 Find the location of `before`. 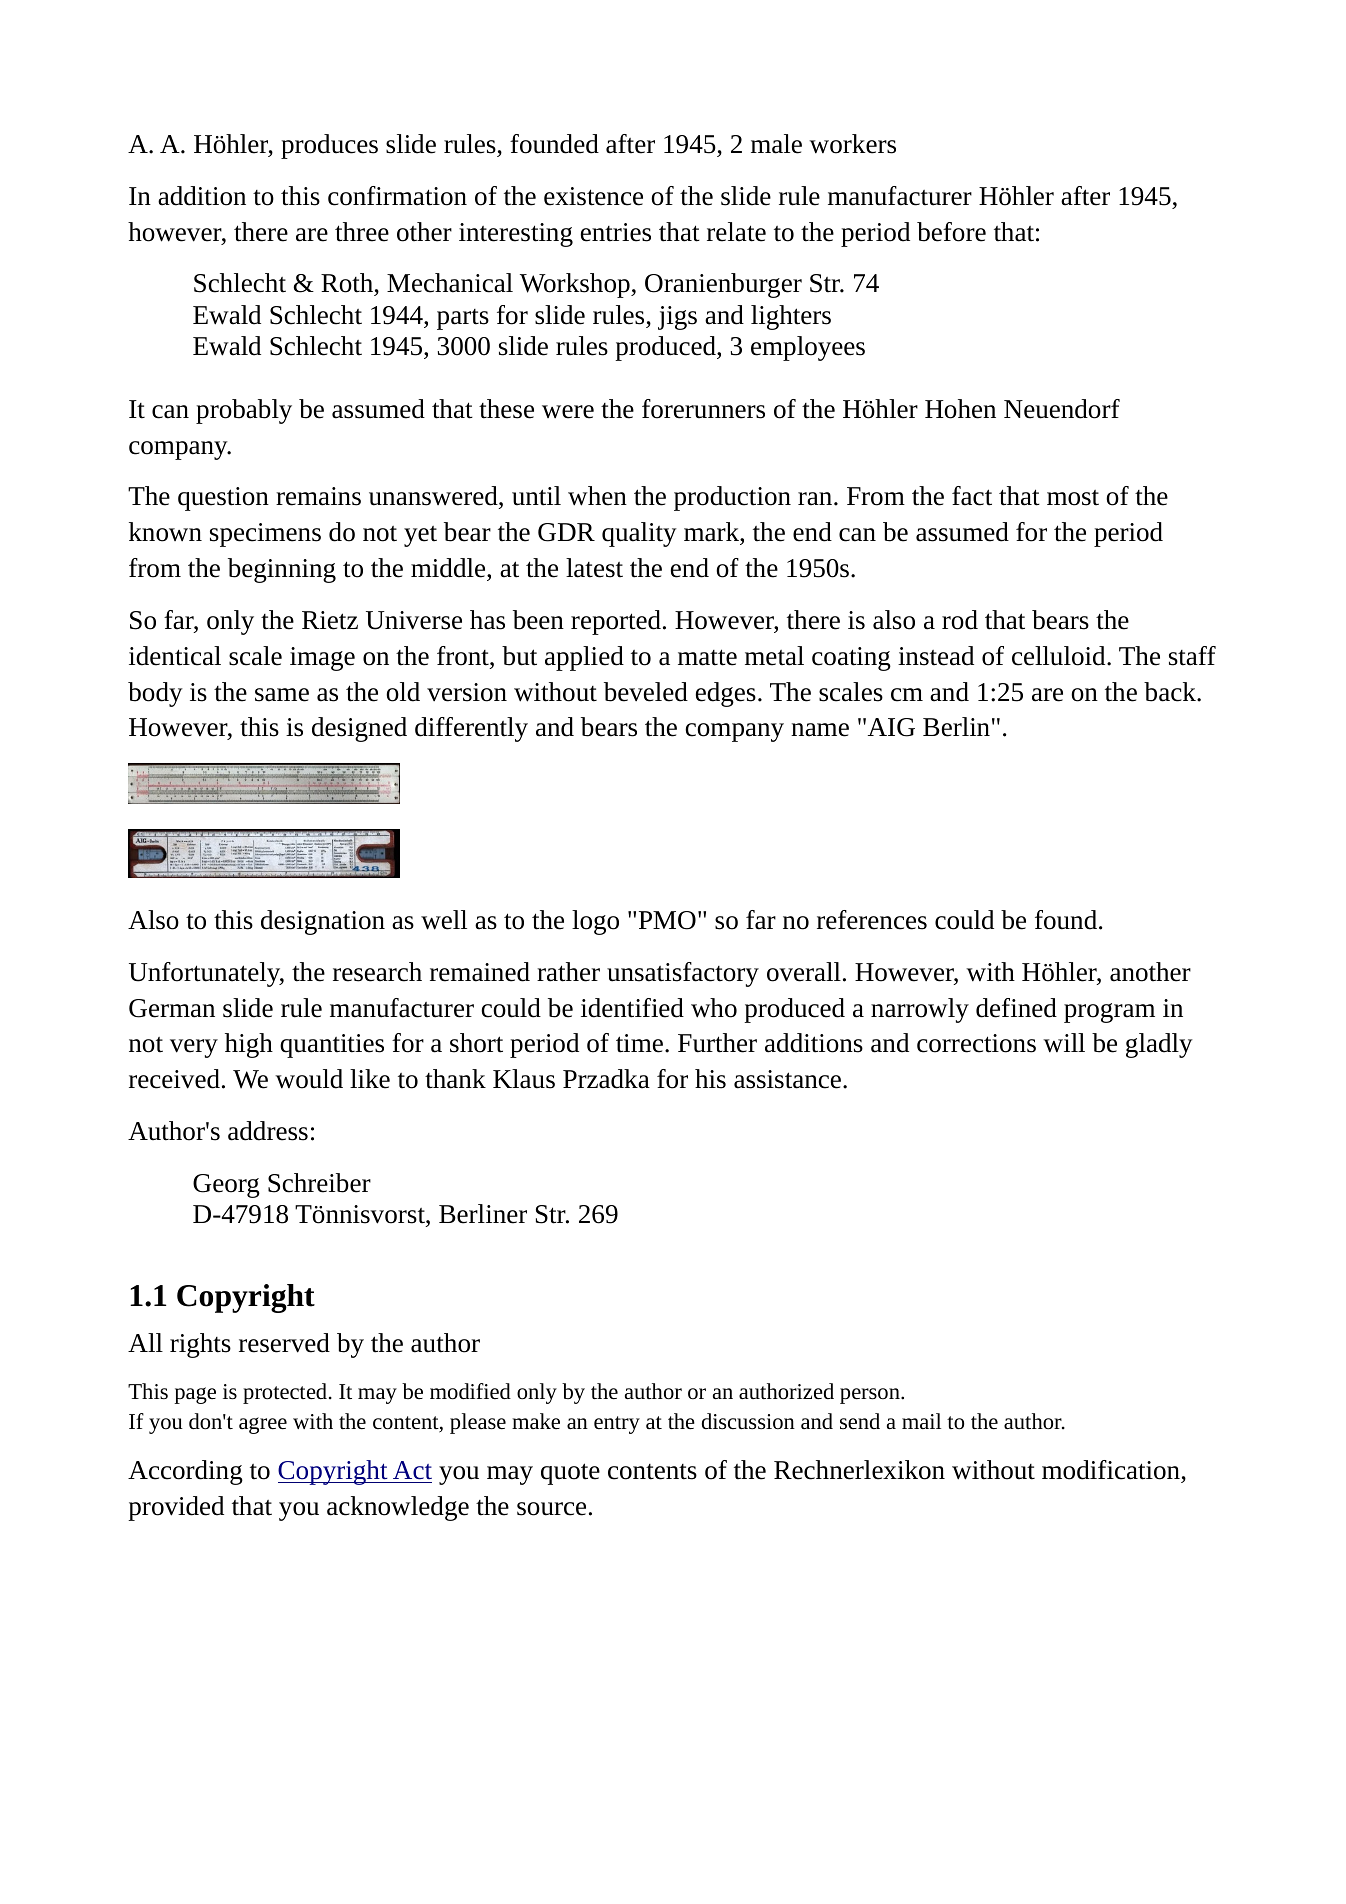

before is located at coordinates (951, 232).
